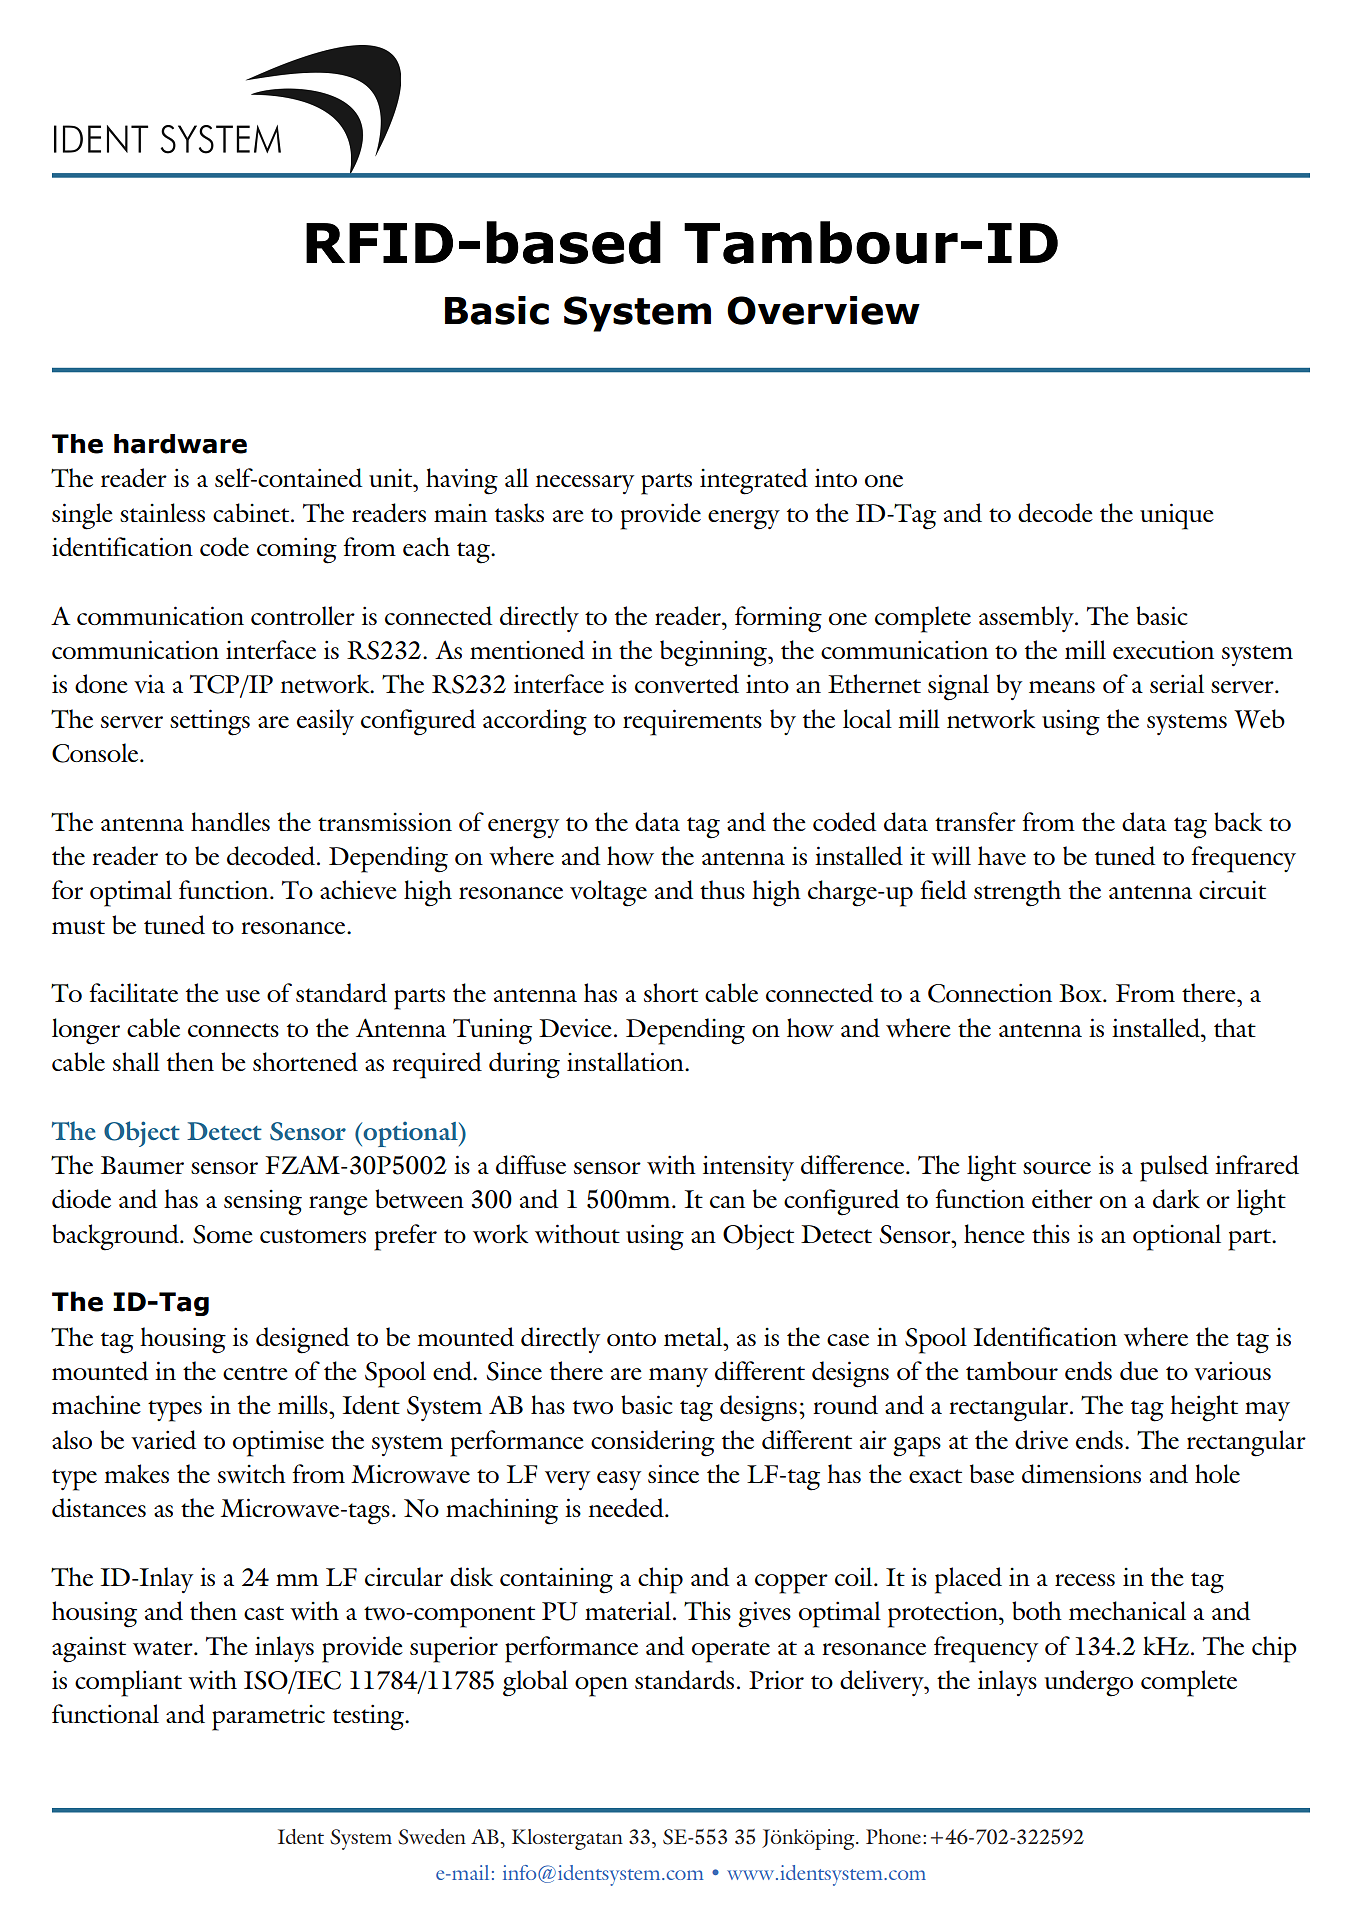 This image has height=1927, width=1362. What do you see at coordinates (180, 444) in the image?
I see `hardware` at bounding box center [180, 444].
